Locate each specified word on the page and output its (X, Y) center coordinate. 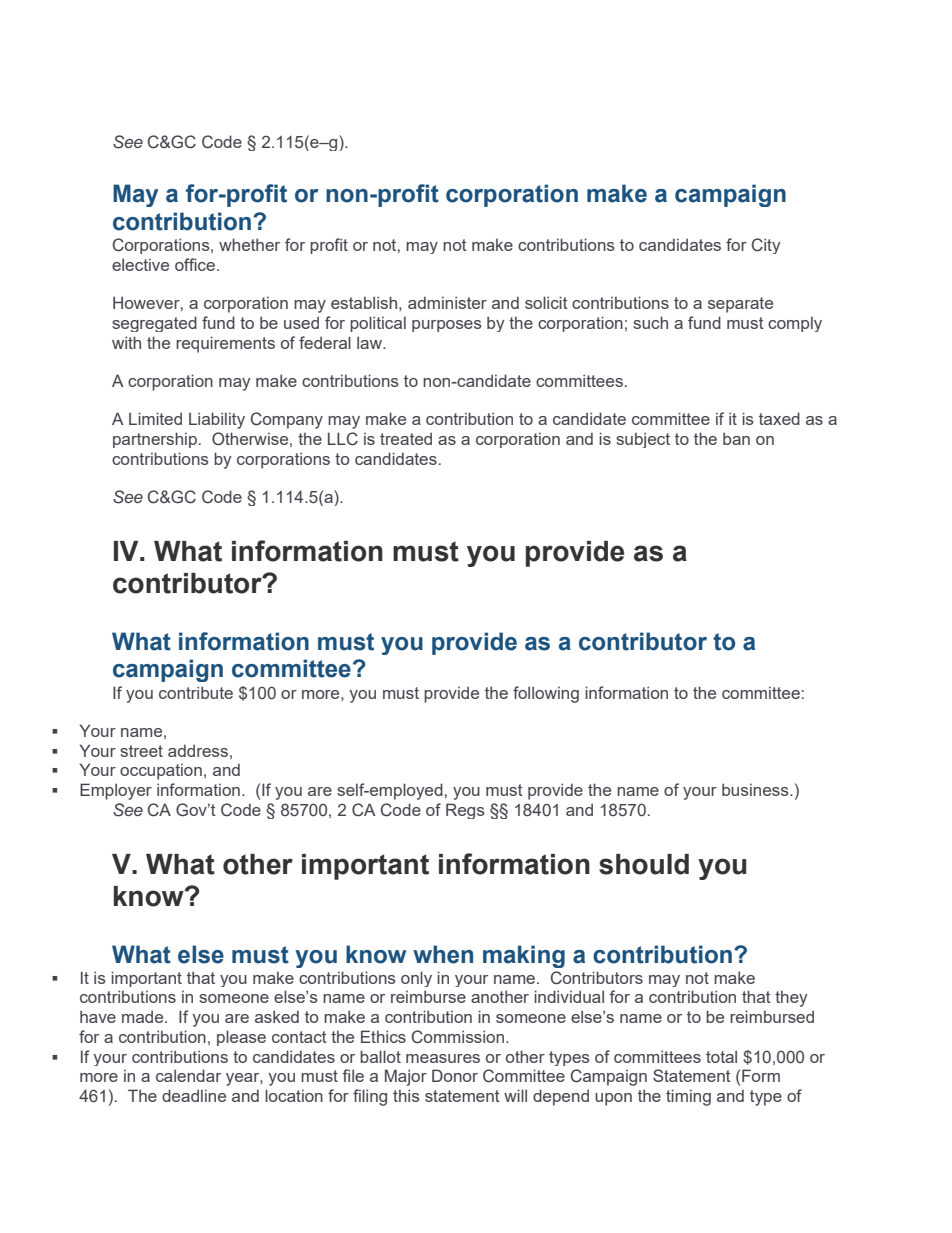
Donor (455, 1075)
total (721, 1056)
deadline (194, 1095)
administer (447, 302)
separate (740, 305)
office (195, 264)
